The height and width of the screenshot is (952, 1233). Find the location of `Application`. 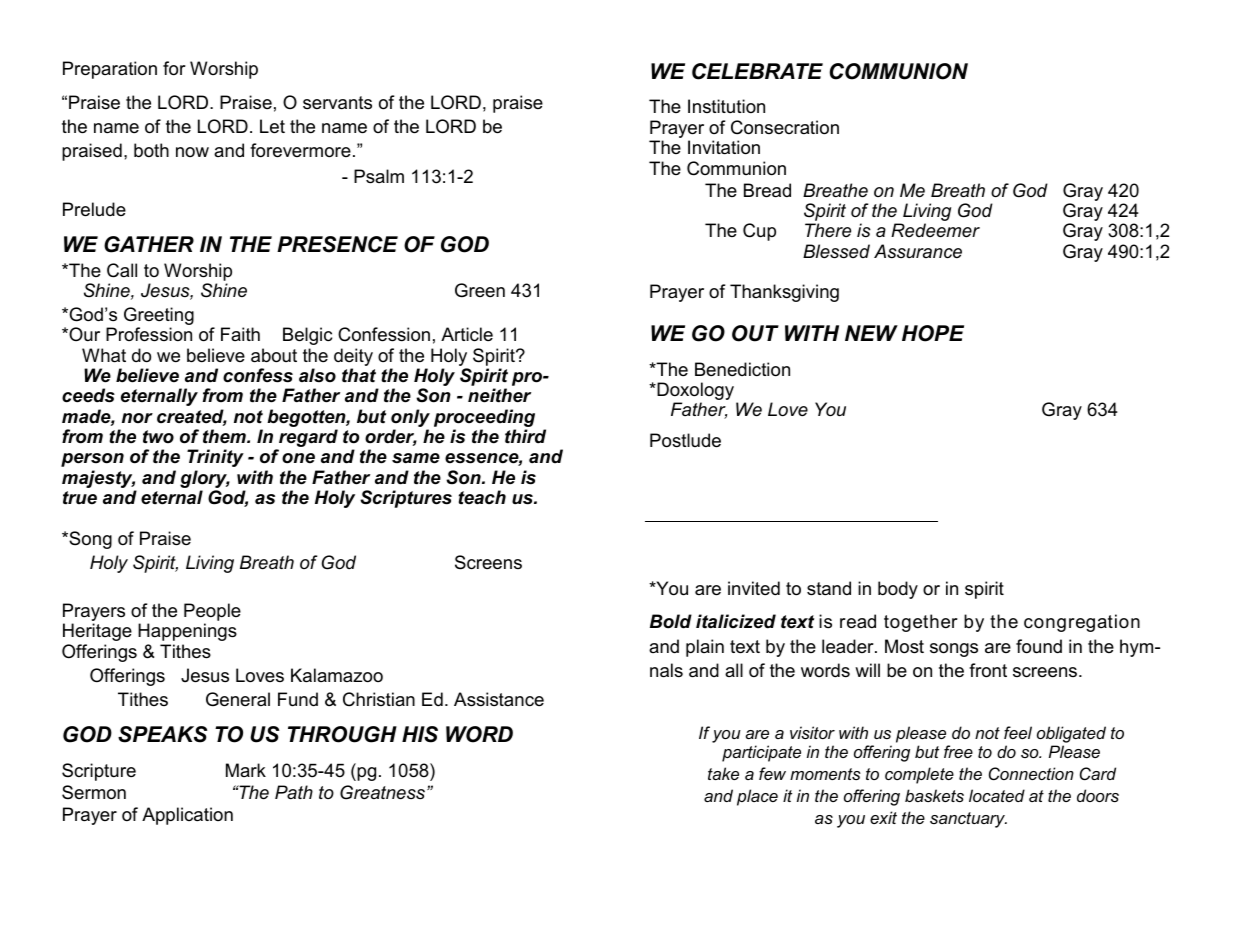

Application is located at coordinates (187, 816).
